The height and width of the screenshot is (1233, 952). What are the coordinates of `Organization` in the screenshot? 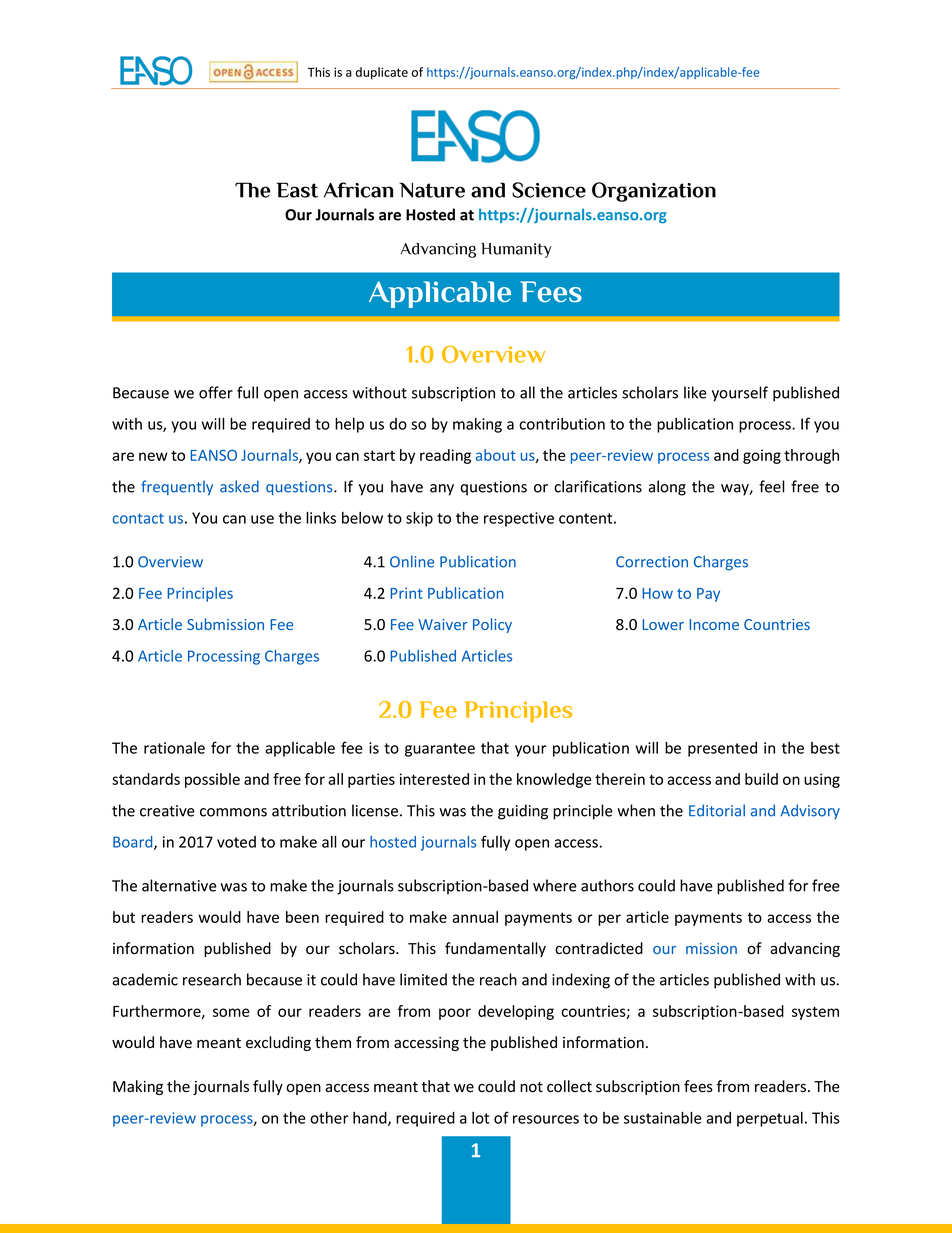 It's located at (654, 192).
